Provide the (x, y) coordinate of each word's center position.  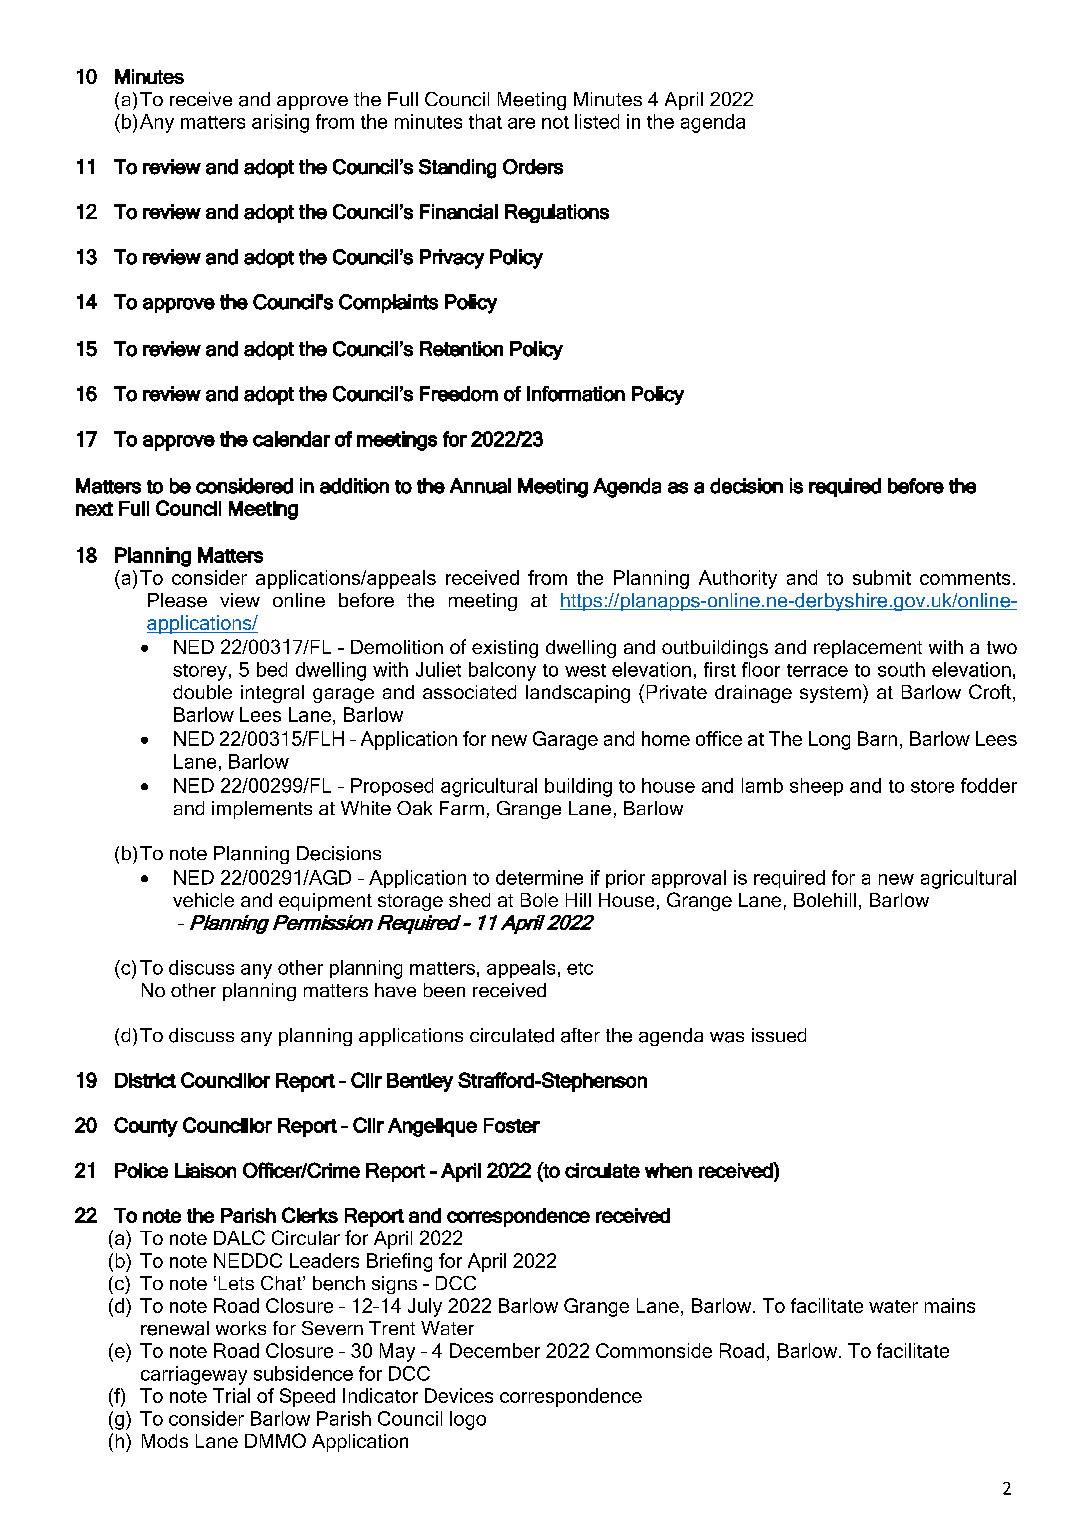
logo (468, 1420)
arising (280, 123)
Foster (512, 1125)
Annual (480, 486)
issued (779, 1035)
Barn (877, 738)
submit (882, 577)
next (94, 509)
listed (597, 121)
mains (950, 1305)
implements (262, 810)
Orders (533, 167)
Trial (231, 1395)
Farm (462, 808)
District (145, 1080)
